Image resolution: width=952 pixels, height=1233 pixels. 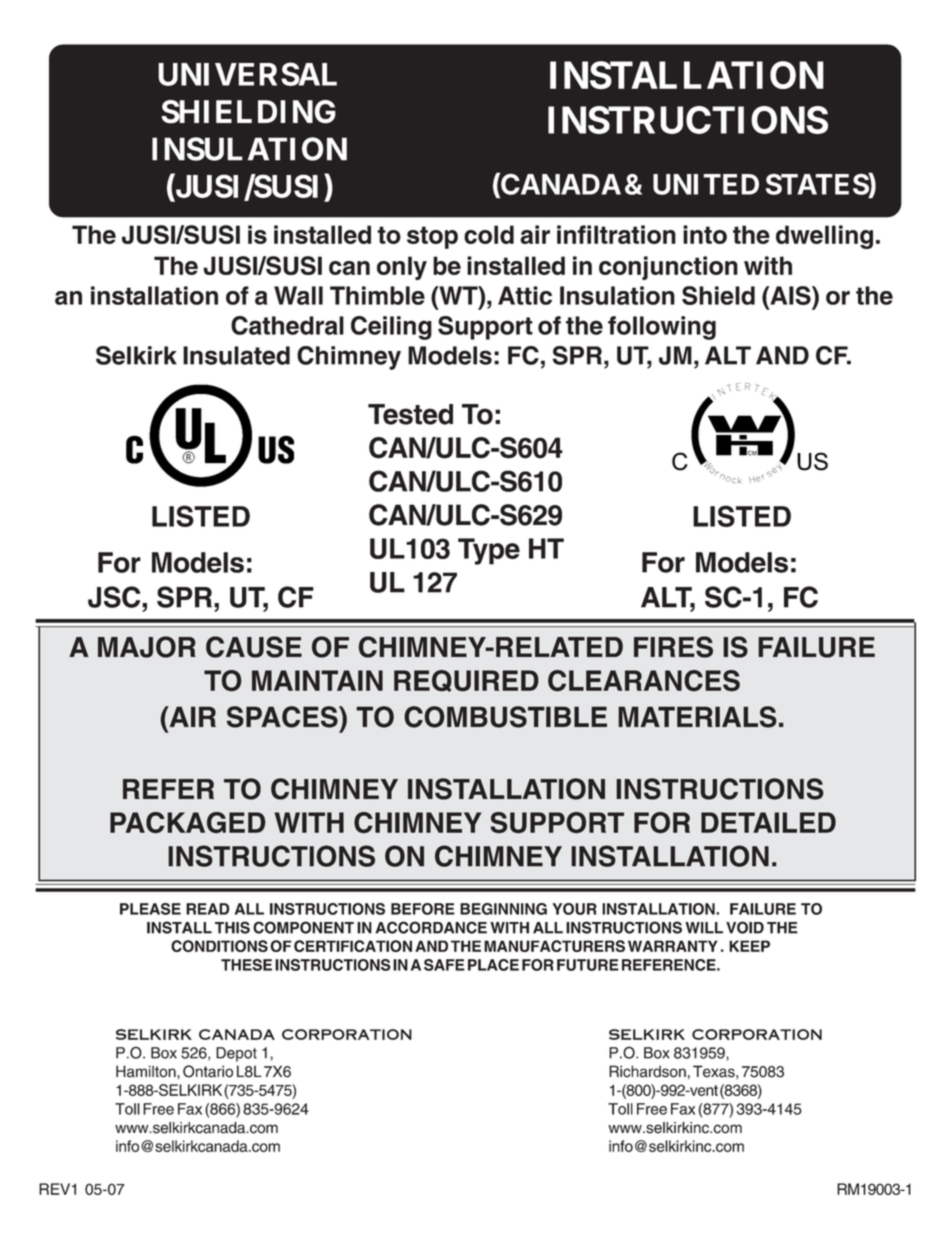 I want to click on following, so click(x=662, y=328).
